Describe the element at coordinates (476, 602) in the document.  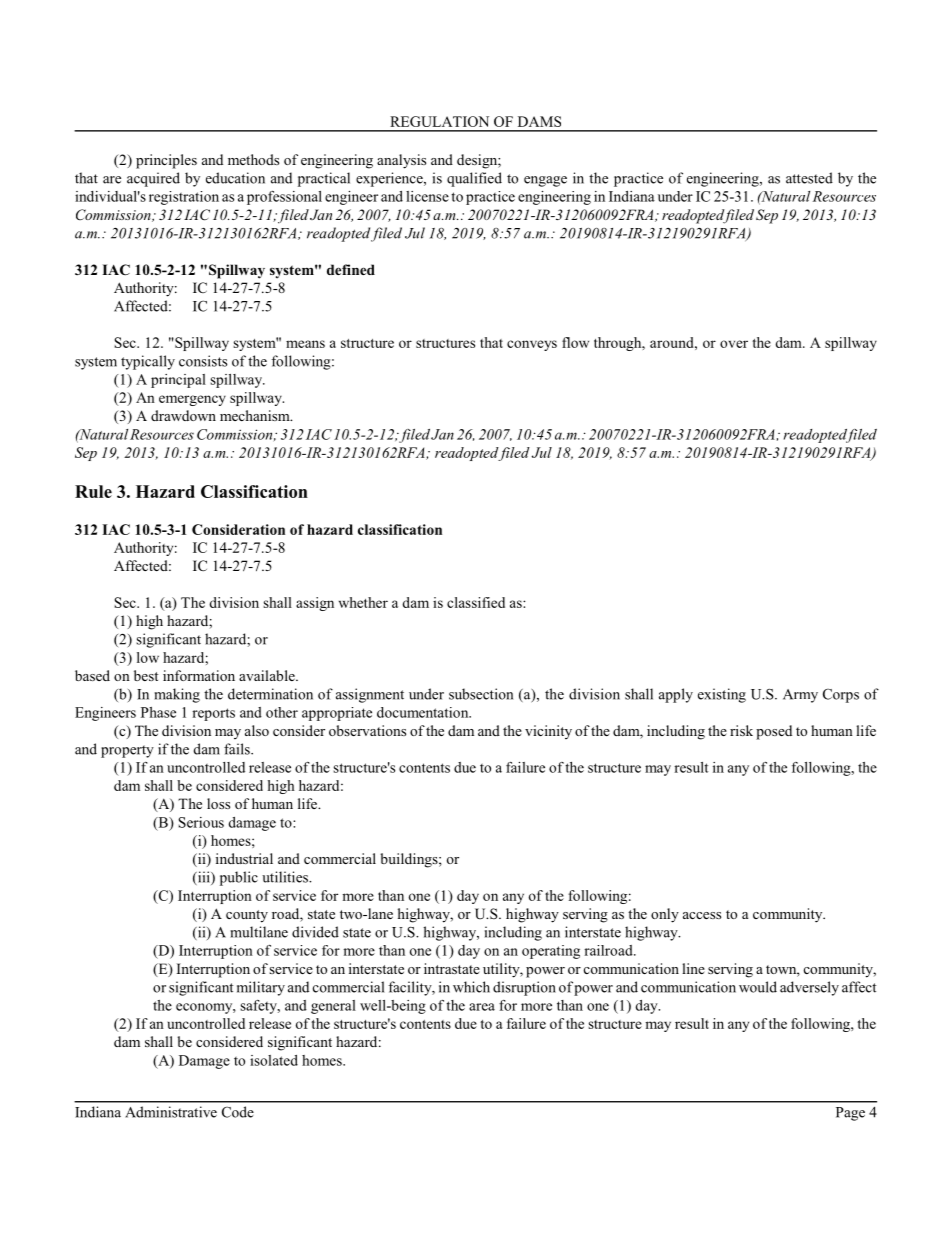
I see `classified` at that location.
